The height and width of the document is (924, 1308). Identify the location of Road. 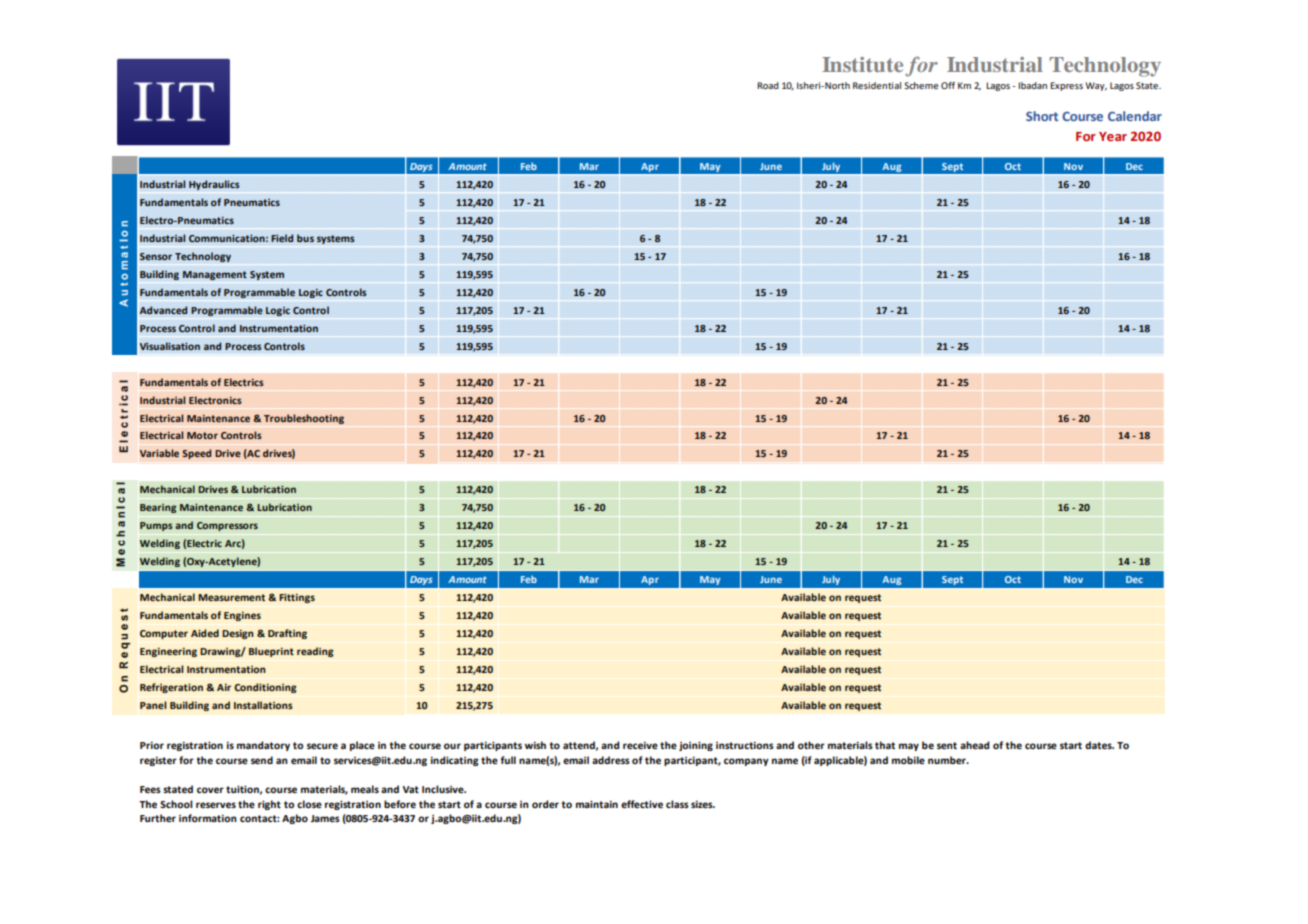
(768, 85).
